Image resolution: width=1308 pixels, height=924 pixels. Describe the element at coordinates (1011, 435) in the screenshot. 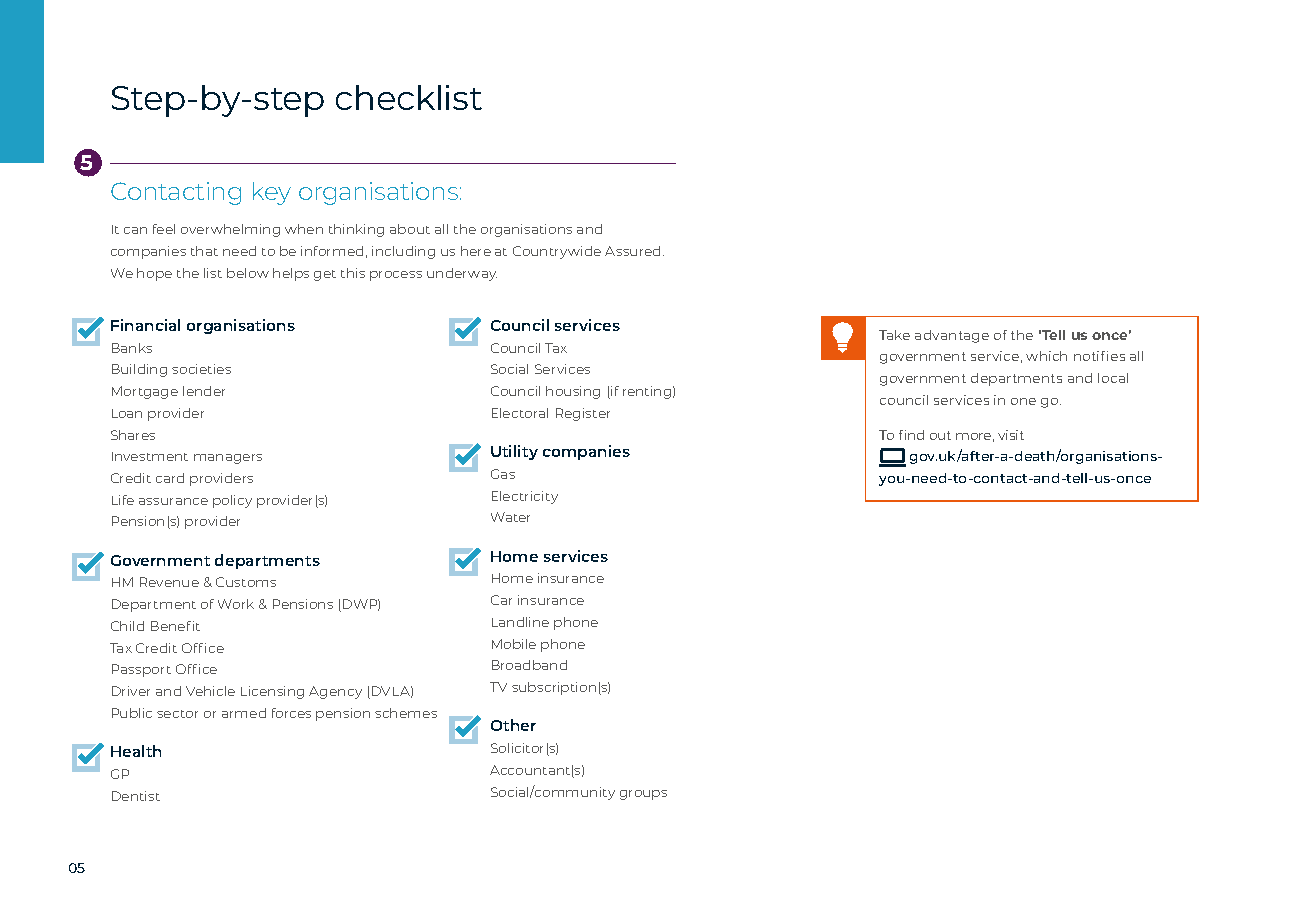

I see `visit` at that location.
